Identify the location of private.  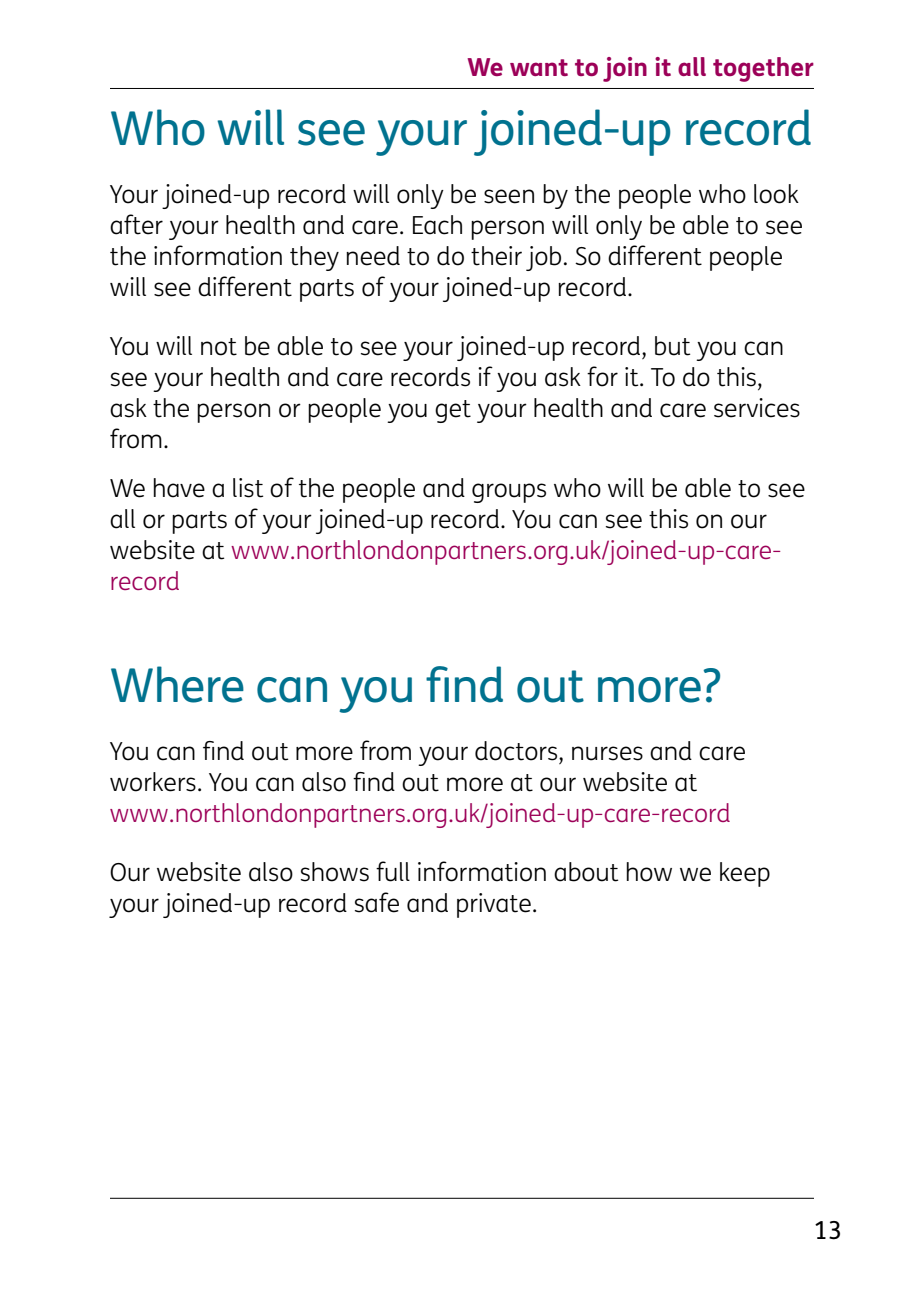
(494, 905).
